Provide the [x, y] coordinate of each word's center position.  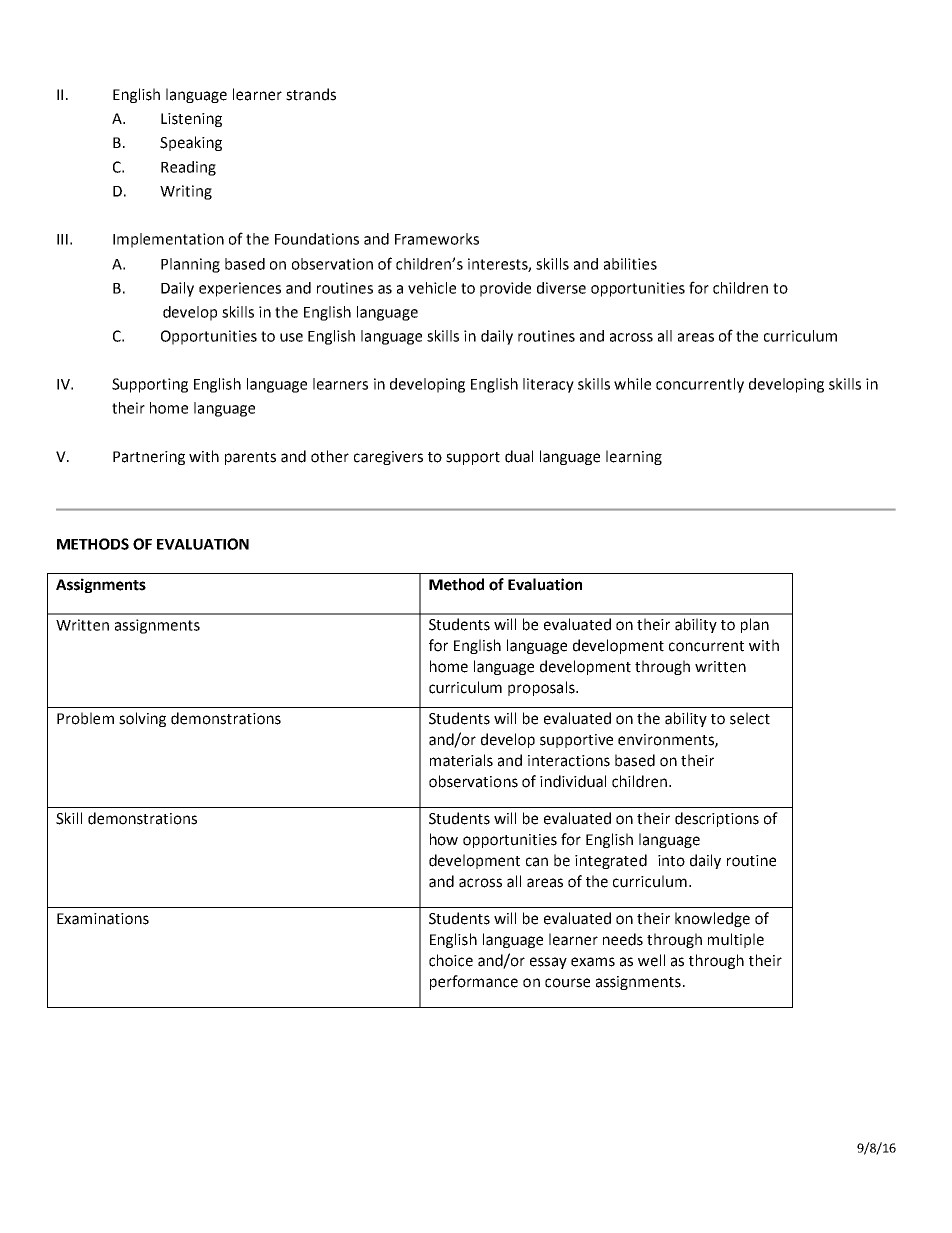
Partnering [149, 458]
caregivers [388, 458]
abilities [630, 264]
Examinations [103, 919]
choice [451, 960]
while [632, 384]
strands [311, 94]
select [750, 718]
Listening [191, 120]
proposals [542, 688]
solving [142, 719]
